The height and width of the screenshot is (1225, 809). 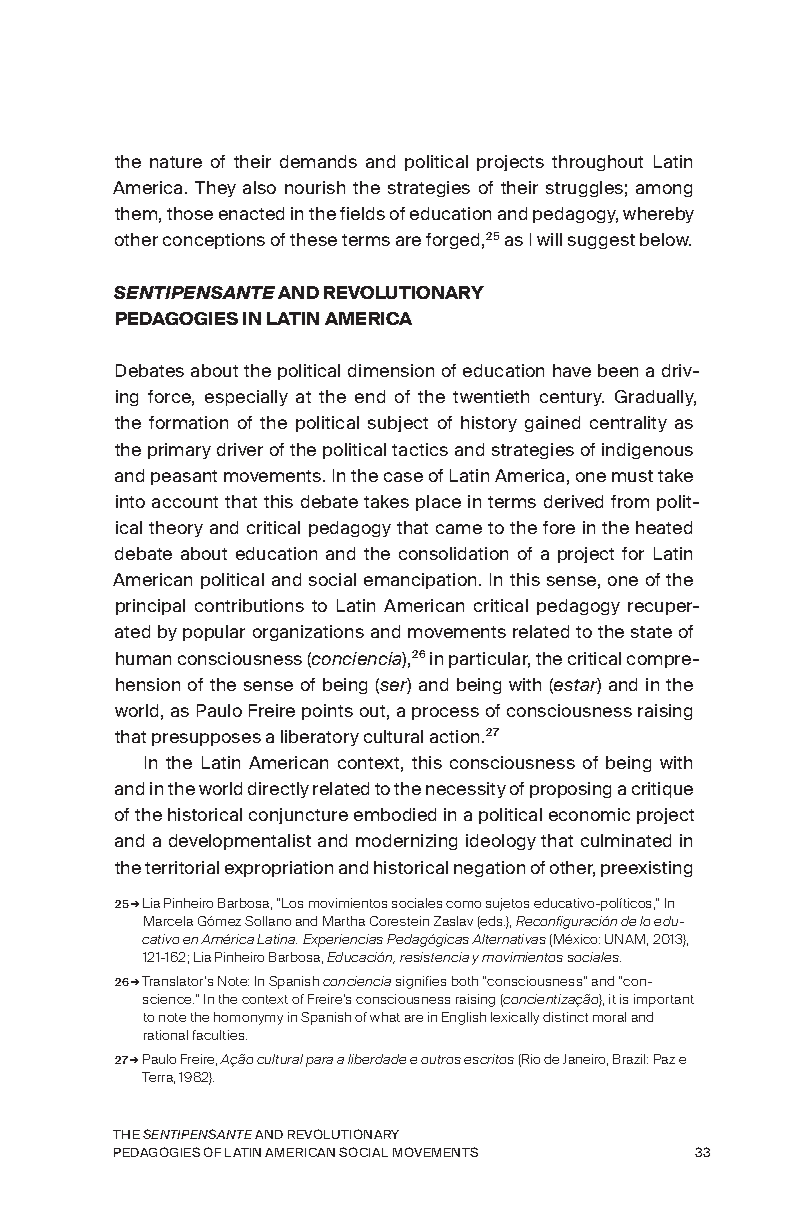 What do you see at coordinates (214, 633) in the screenshot?
I see `popular` at bounding box center [214, 633].
